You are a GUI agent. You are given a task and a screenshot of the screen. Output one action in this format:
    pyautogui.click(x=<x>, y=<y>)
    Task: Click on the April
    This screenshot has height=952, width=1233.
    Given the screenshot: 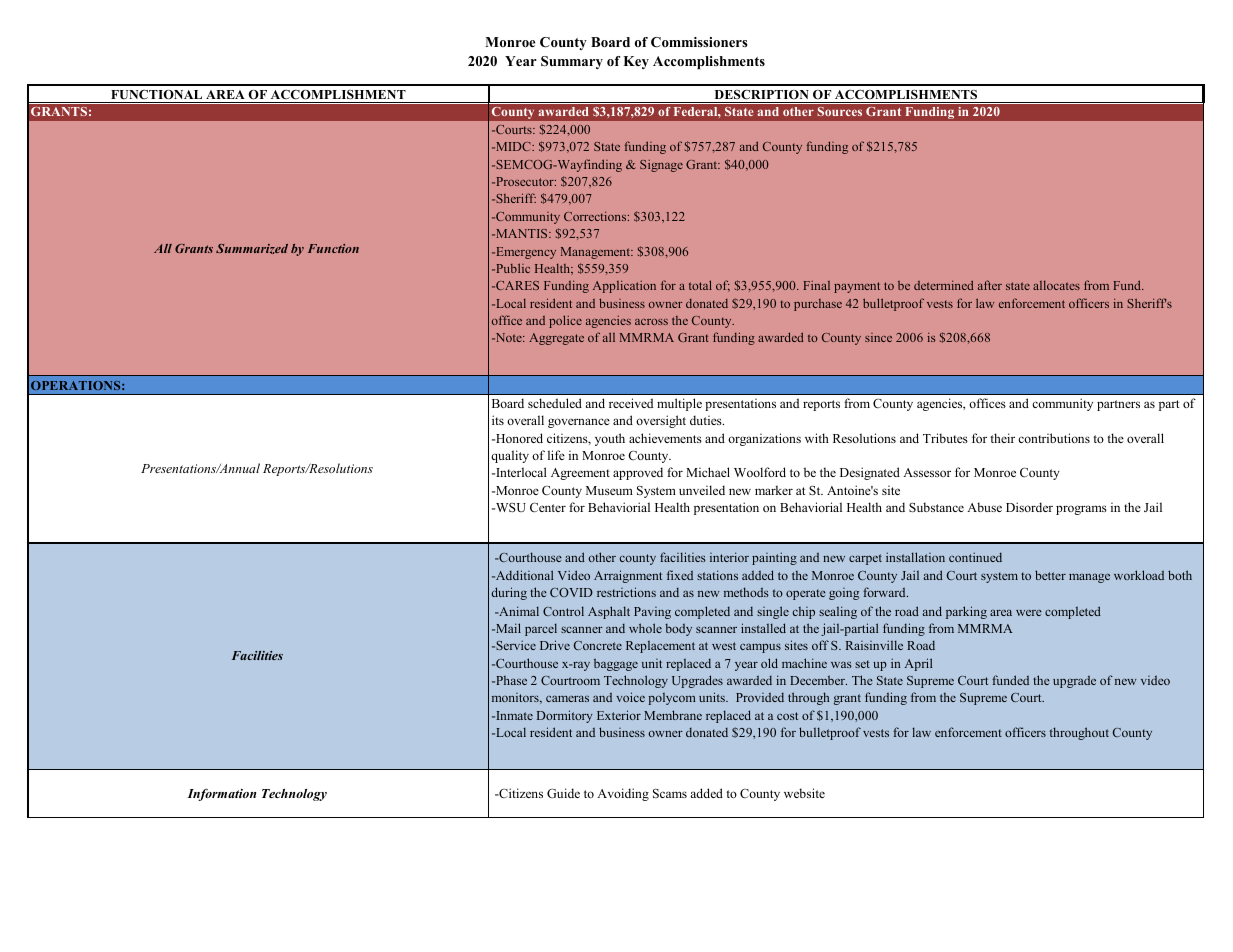 What is the action you would take?
    pyautogui.click(x=918, y=664)
